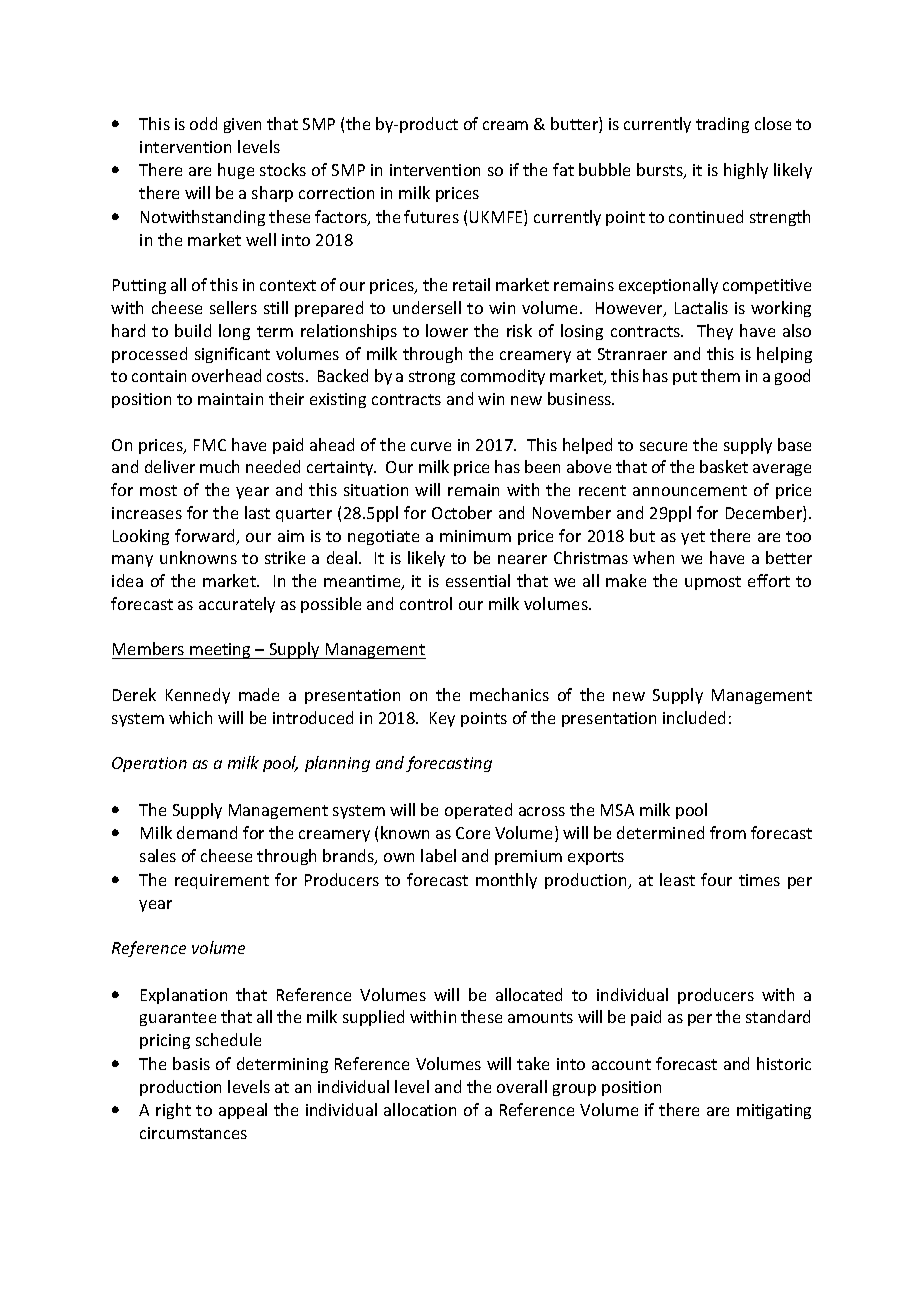  Describe the element at coordinates (431, 216) in the document. I see `futures` at that location.
